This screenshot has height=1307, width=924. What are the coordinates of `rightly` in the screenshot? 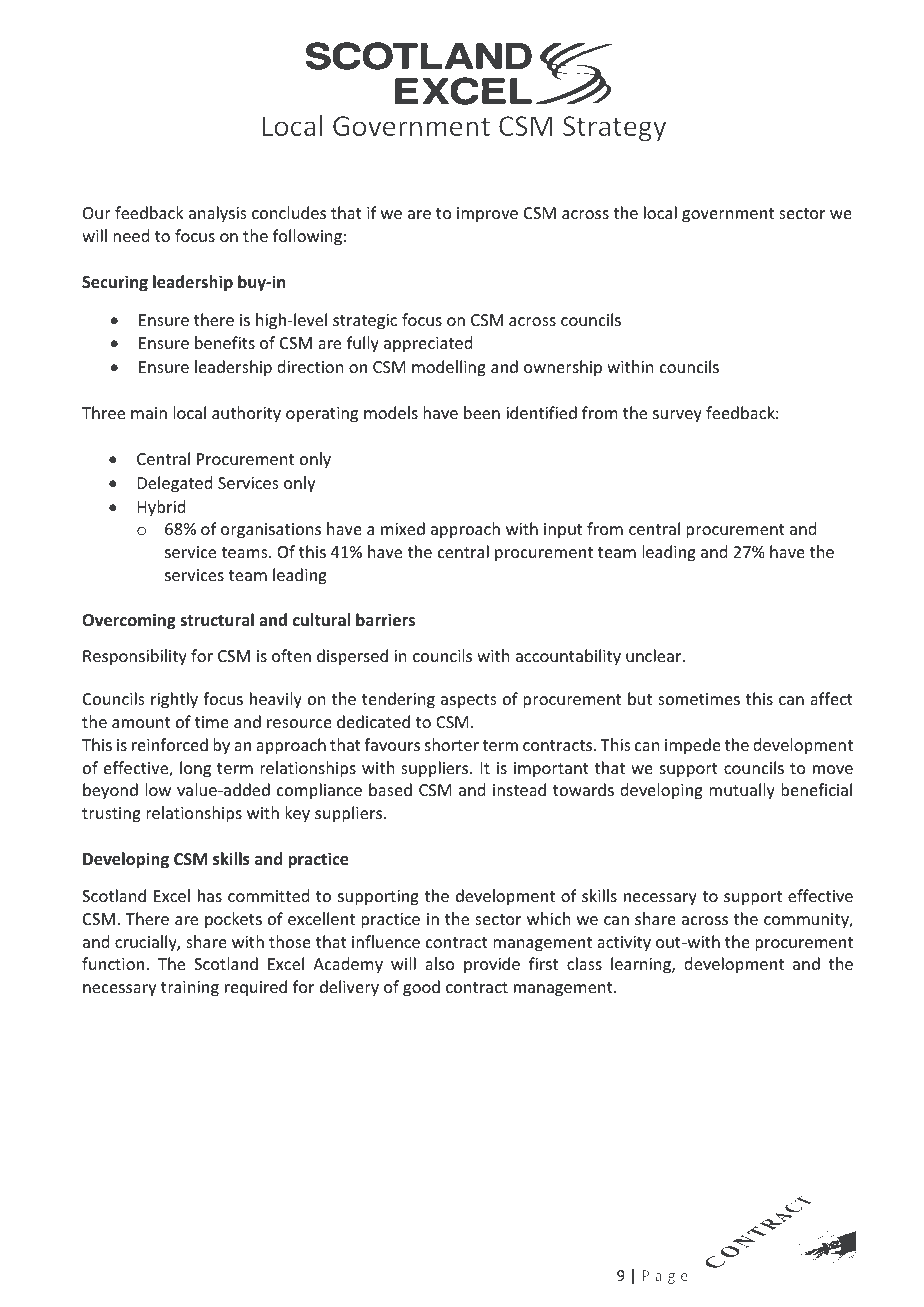 It's located at (174, 700).
